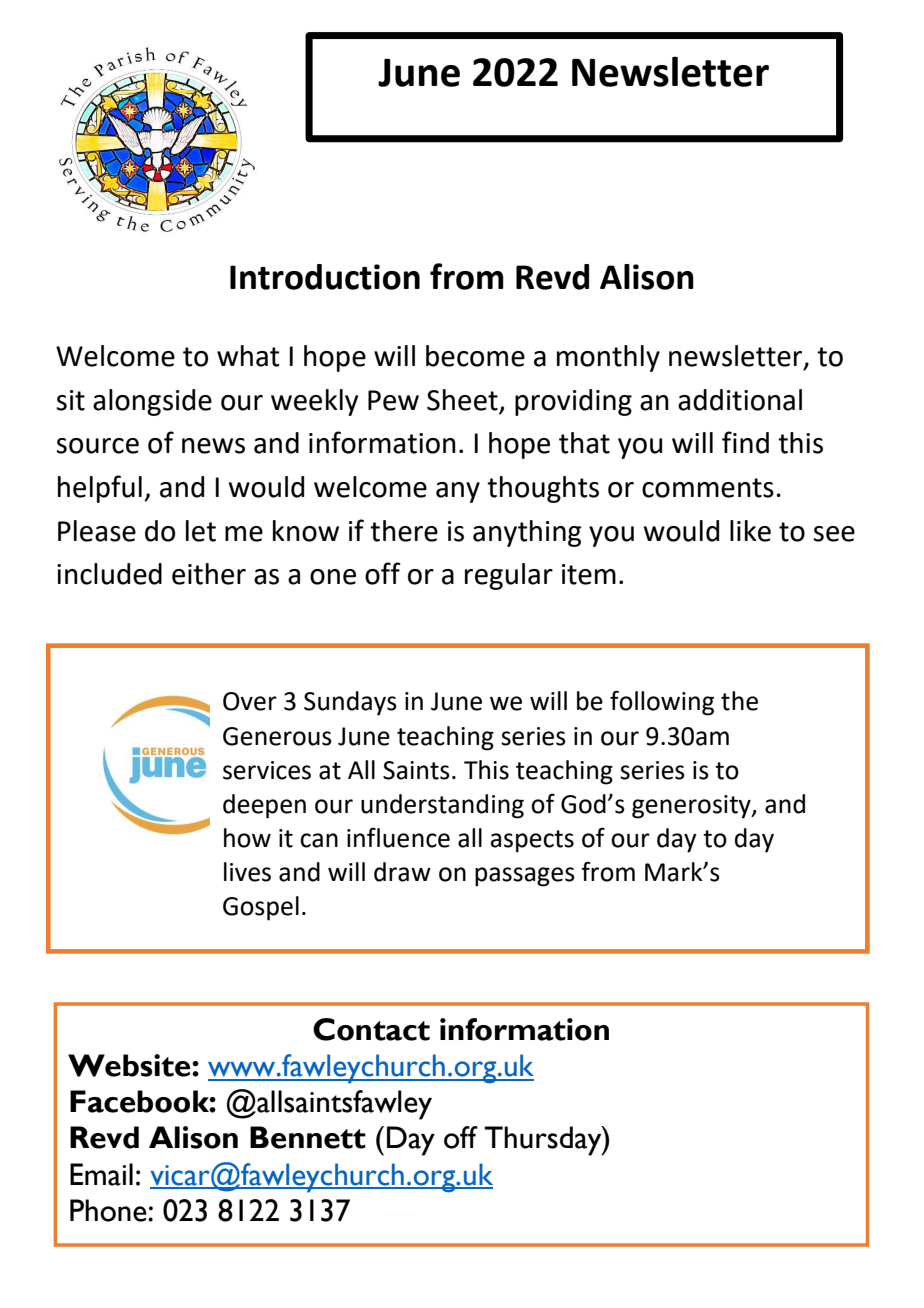 The image size is (924, 1308). What do you see at coordinates (475, 356) in the document?
I see `become` at bounding box center [475, 356].
